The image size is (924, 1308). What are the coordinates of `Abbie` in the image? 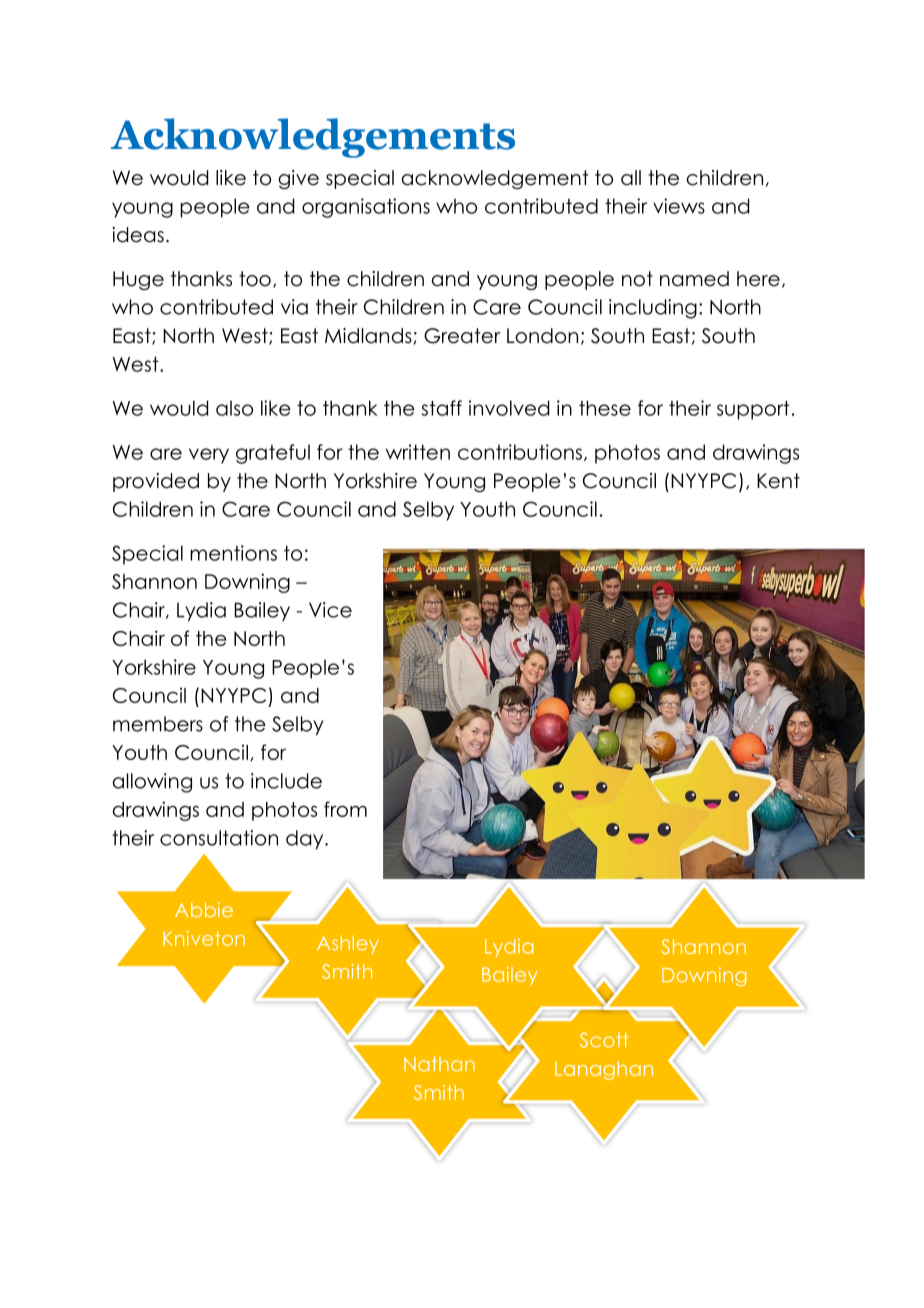 It's located at (204, 910).
